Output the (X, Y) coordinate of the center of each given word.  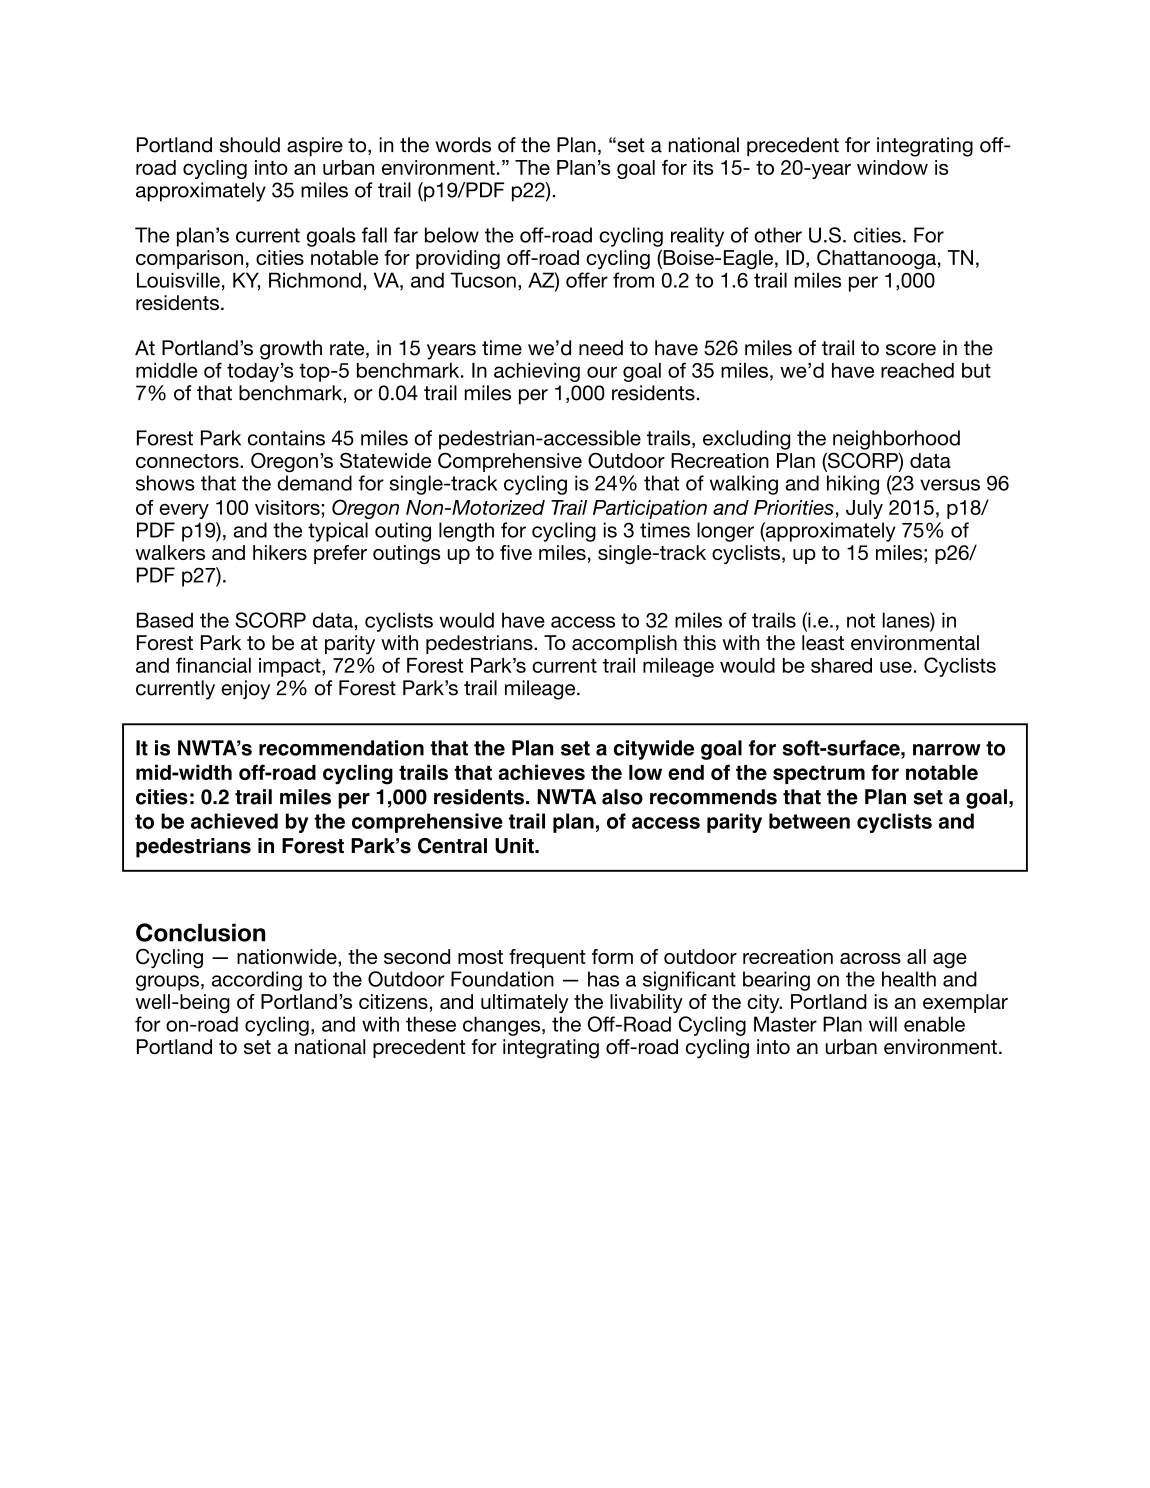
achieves (541, 772)
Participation (650, 509)
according (257, 981)
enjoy (245, 690)
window (892, 167)
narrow (947, 750)
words (463, 145)
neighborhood (896, 440)
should (250, 145)
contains (286, 438)
